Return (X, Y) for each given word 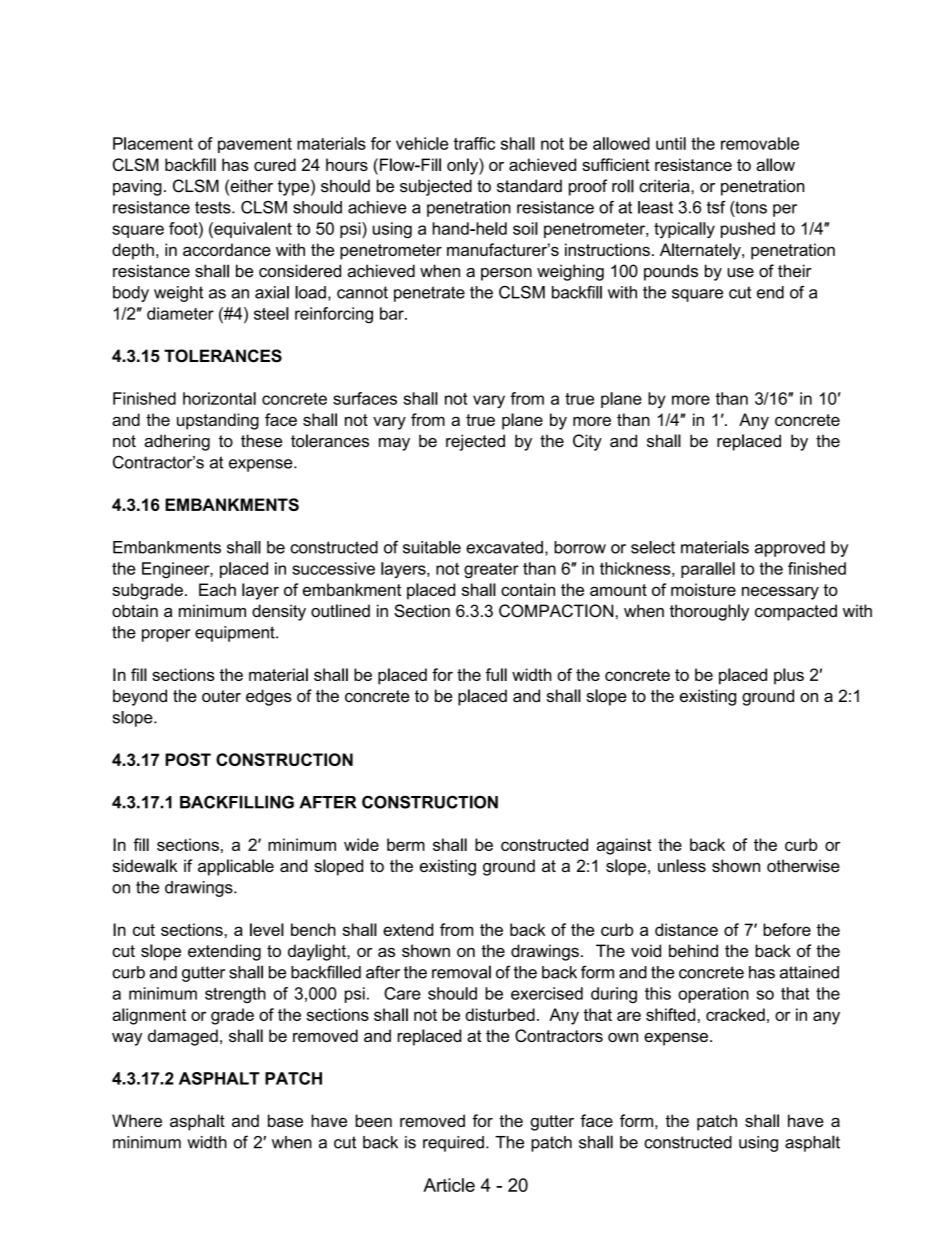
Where (137, 1120)
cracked (735, 1014)
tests (214, 207)
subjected (436, 187)
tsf (716, 207)
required (453, 1144)
